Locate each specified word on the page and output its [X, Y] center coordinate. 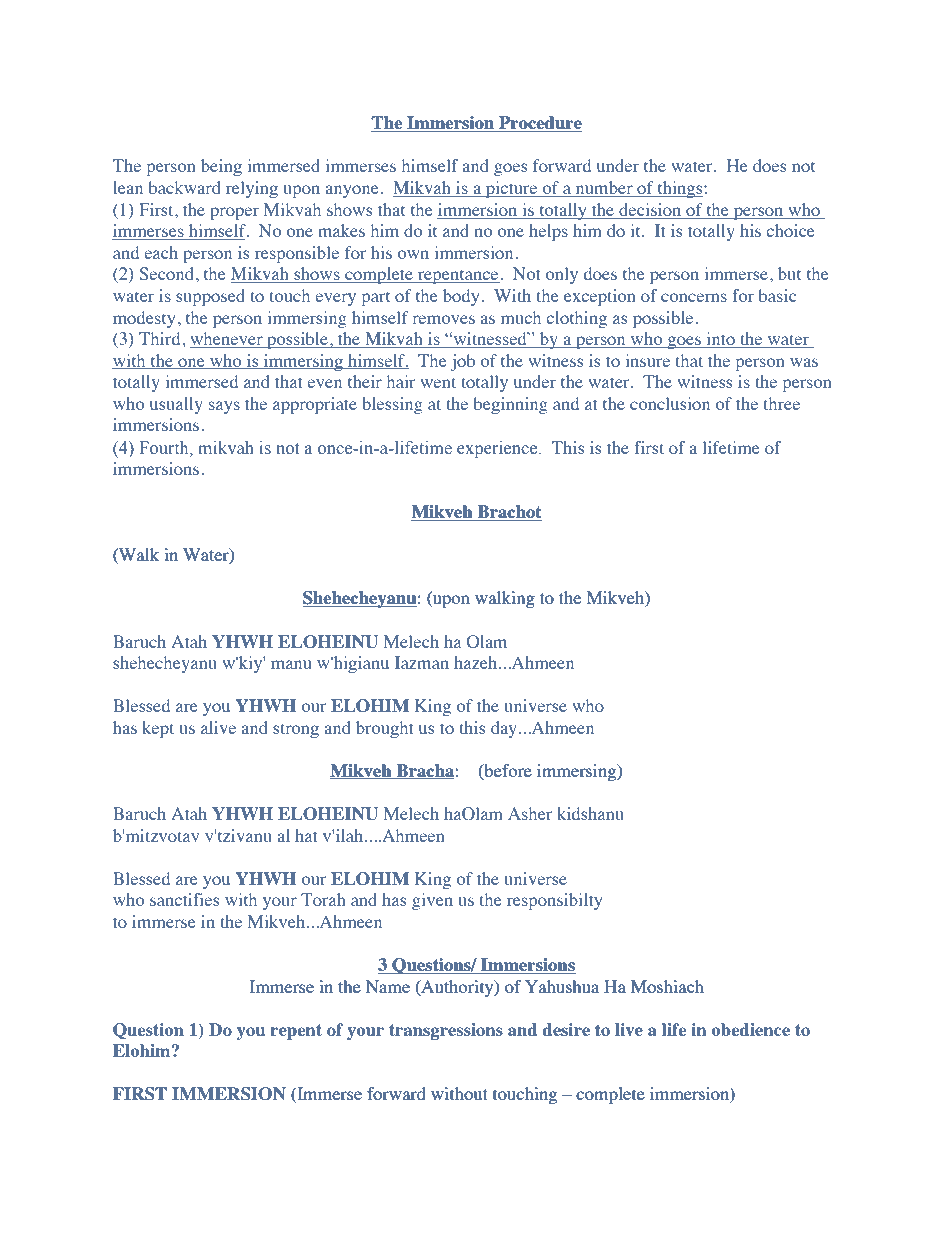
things [680, 189]
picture [512, 189]
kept [158, 729]
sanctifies [184, 899]
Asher [530, 813]
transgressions [446, 1031]
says [224, 407]
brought [384, 729]
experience [498, 449]
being [221, 167]
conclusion [670, 403]
